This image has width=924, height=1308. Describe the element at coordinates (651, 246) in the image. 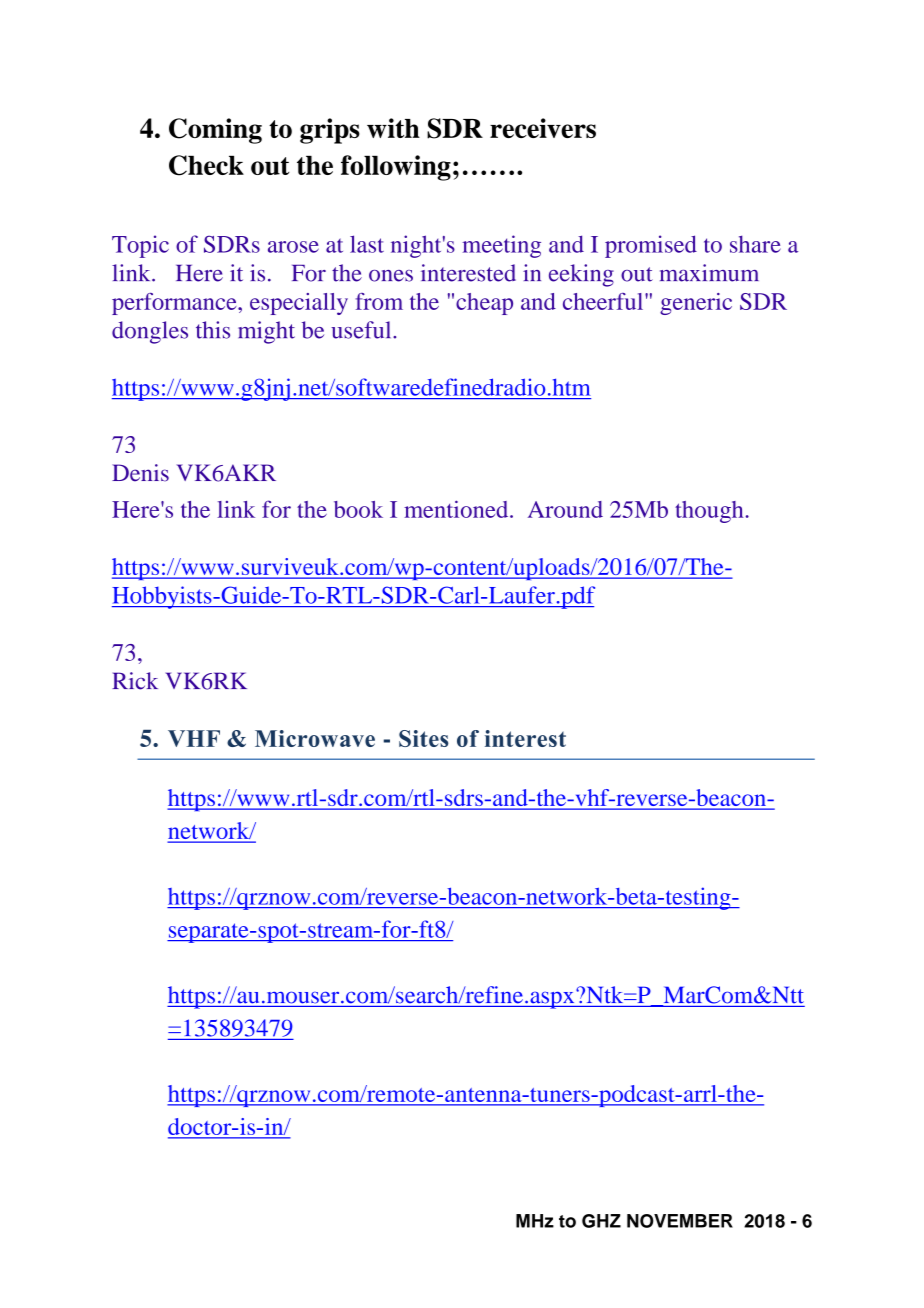

I see `promised` at that location.
